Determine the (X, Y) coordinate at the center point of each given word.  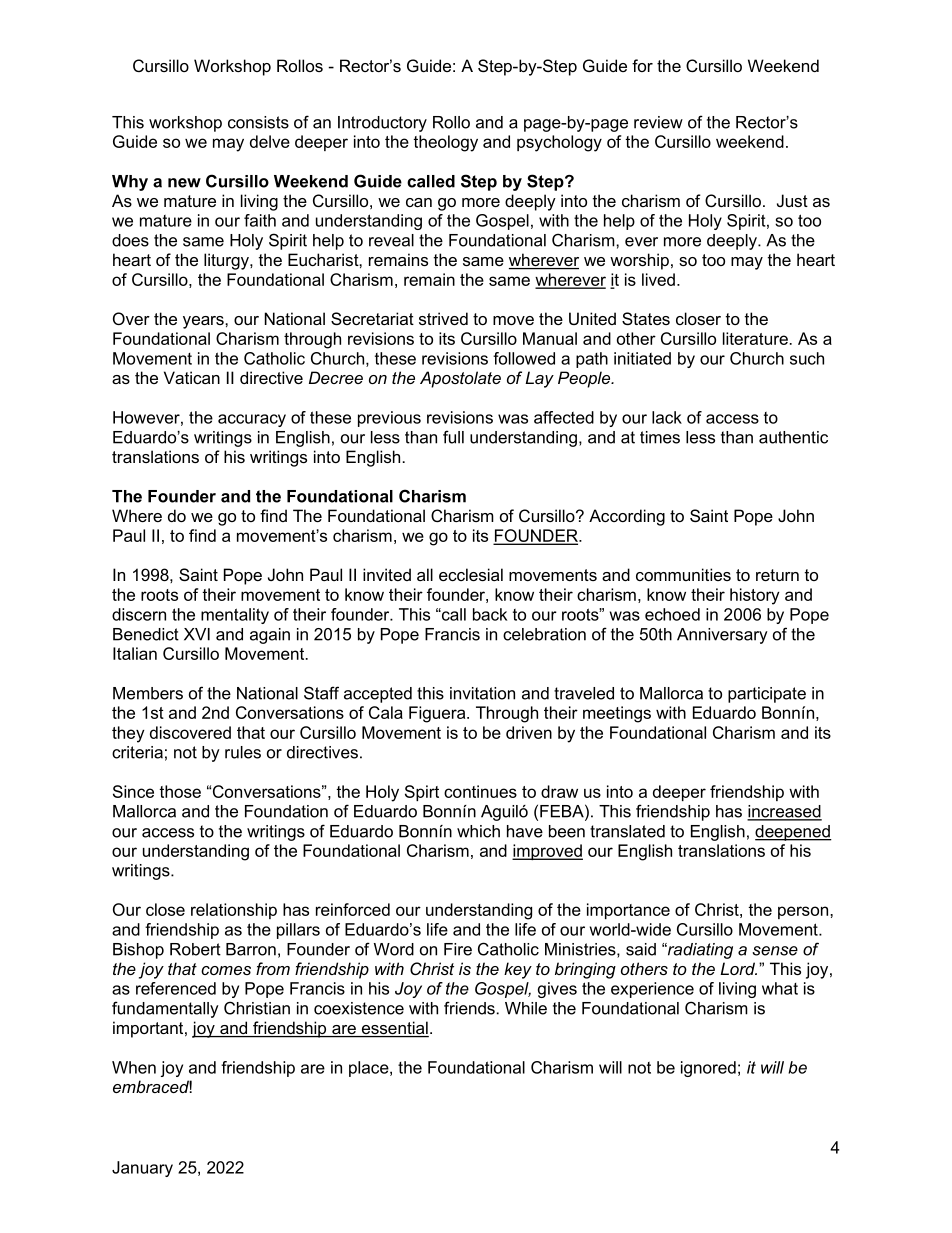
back (490, 614)
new (184, 183)
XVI (197, 634)
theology (445, 143)
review (658, 122)
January (142, 1169)
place (370, 1069)
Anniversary (722, 636)
